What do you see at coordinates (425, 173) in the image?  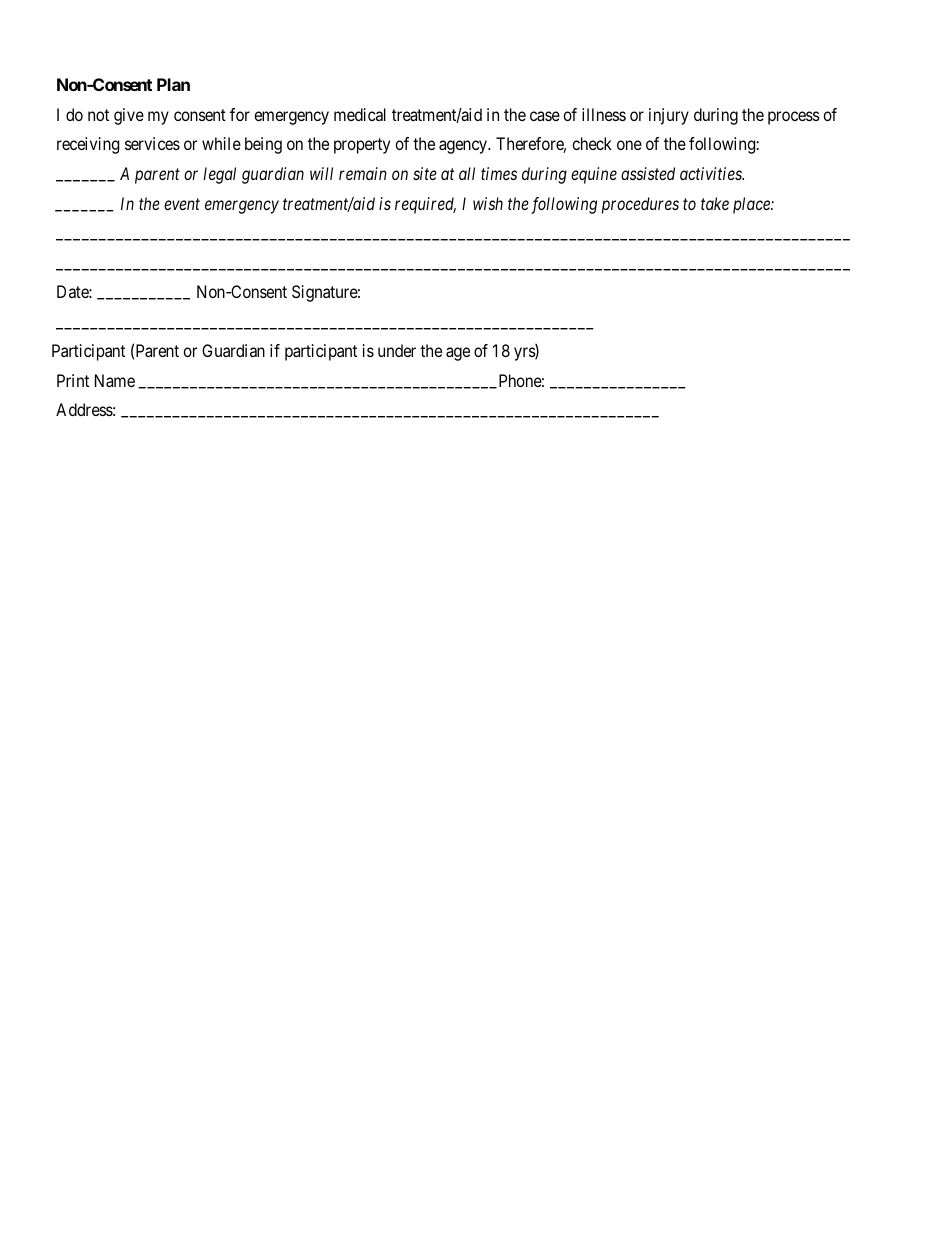 I see `site` at bounding box center [425, 173].
